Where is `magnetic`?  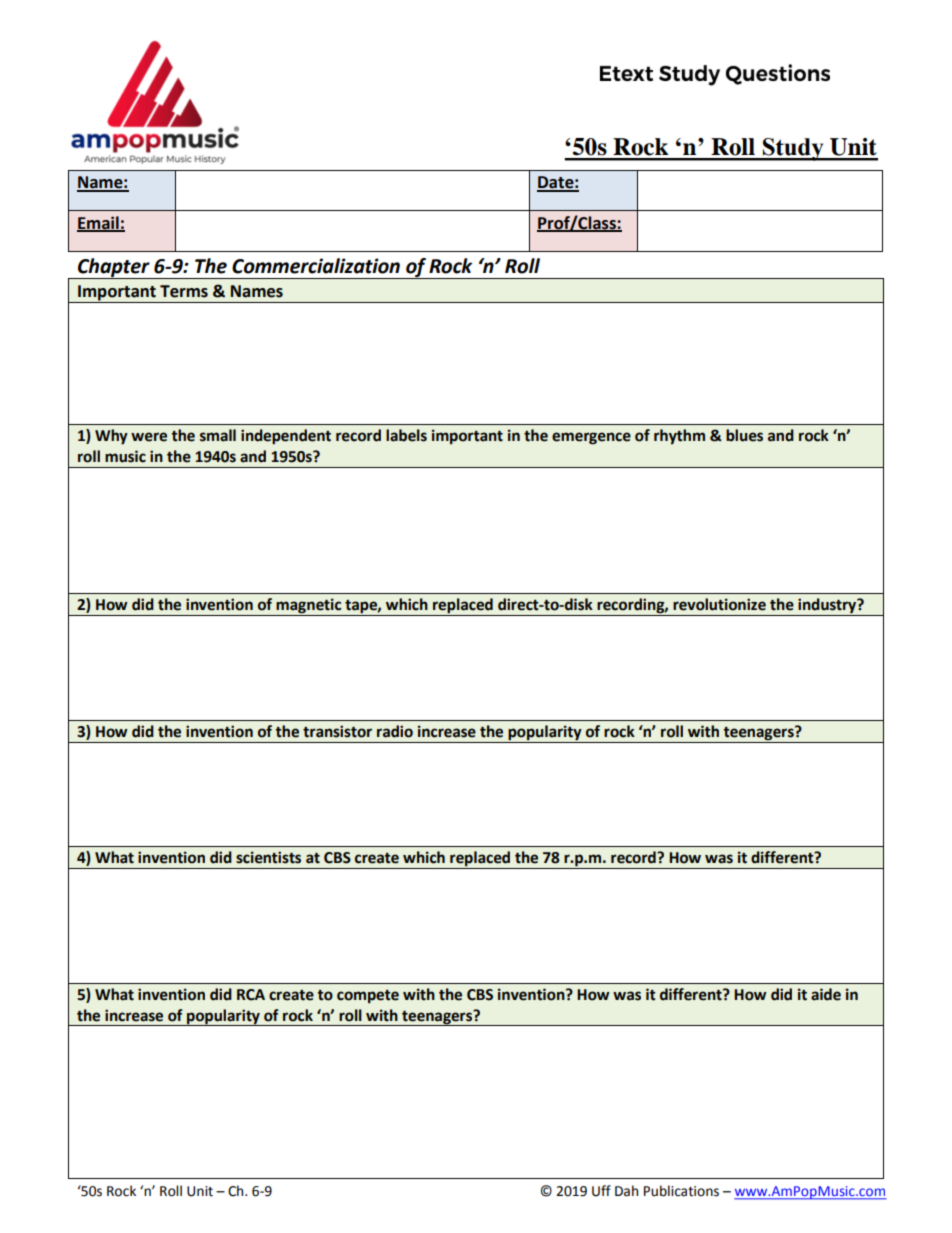
magnetic is located at coordinates (308, 606).
